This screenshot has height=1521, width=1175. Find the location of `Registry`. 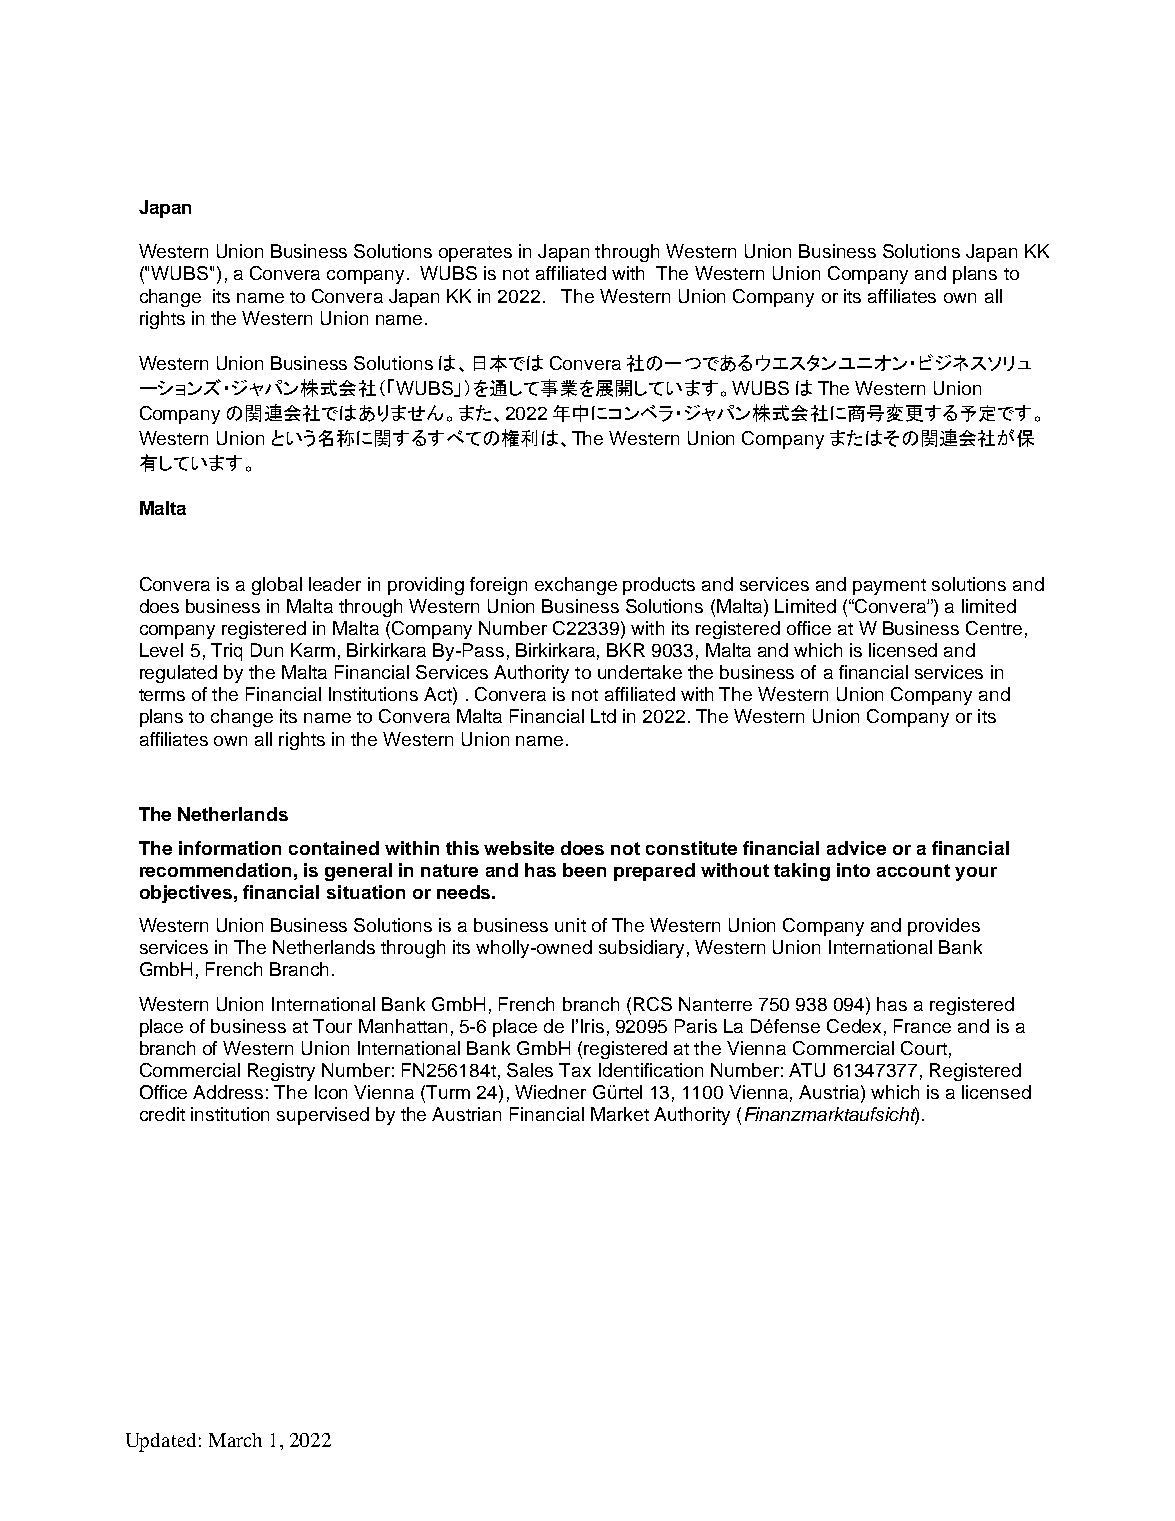

Registry is located at coordinates (281, 1072).
